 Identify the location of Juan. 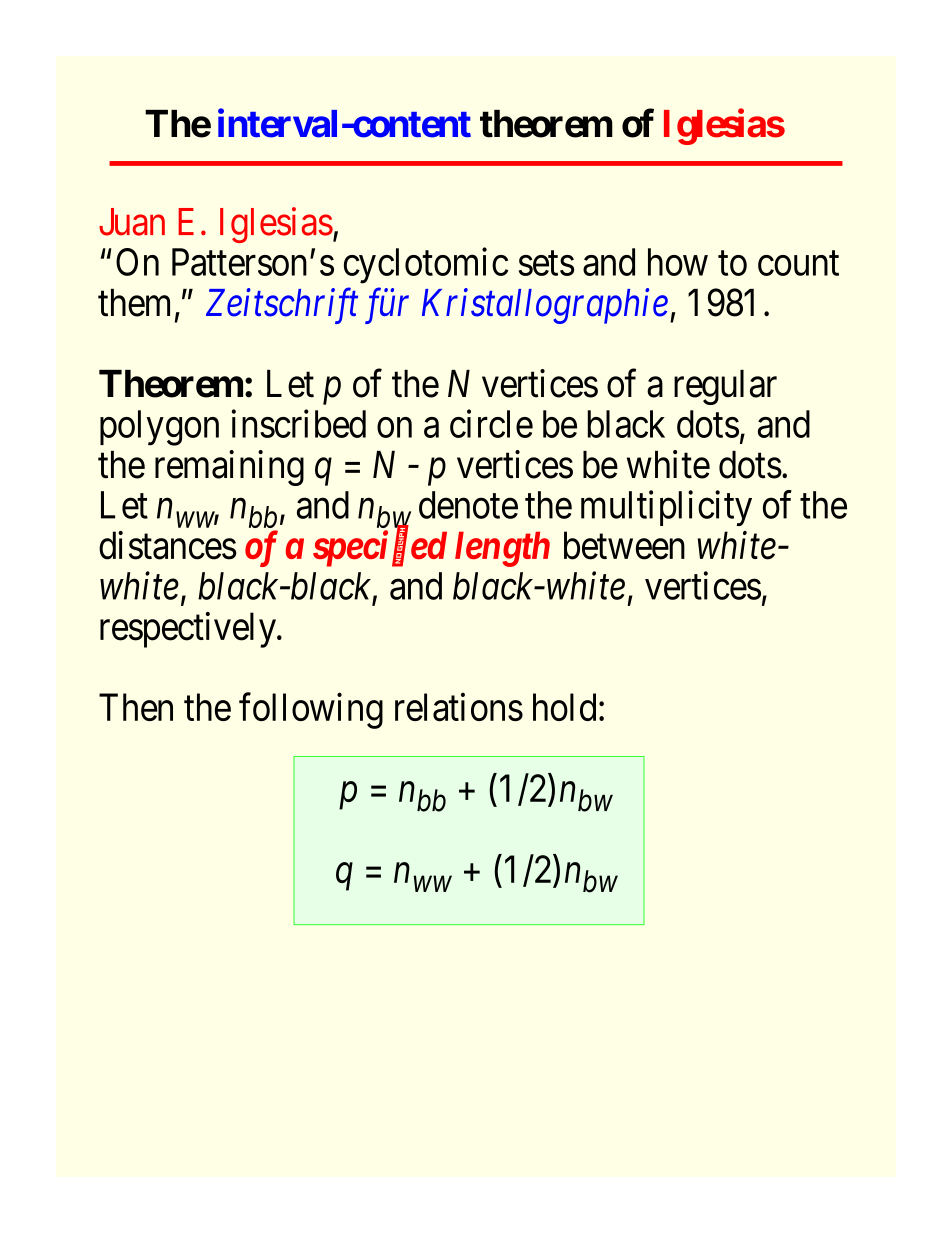
(132, 222).
